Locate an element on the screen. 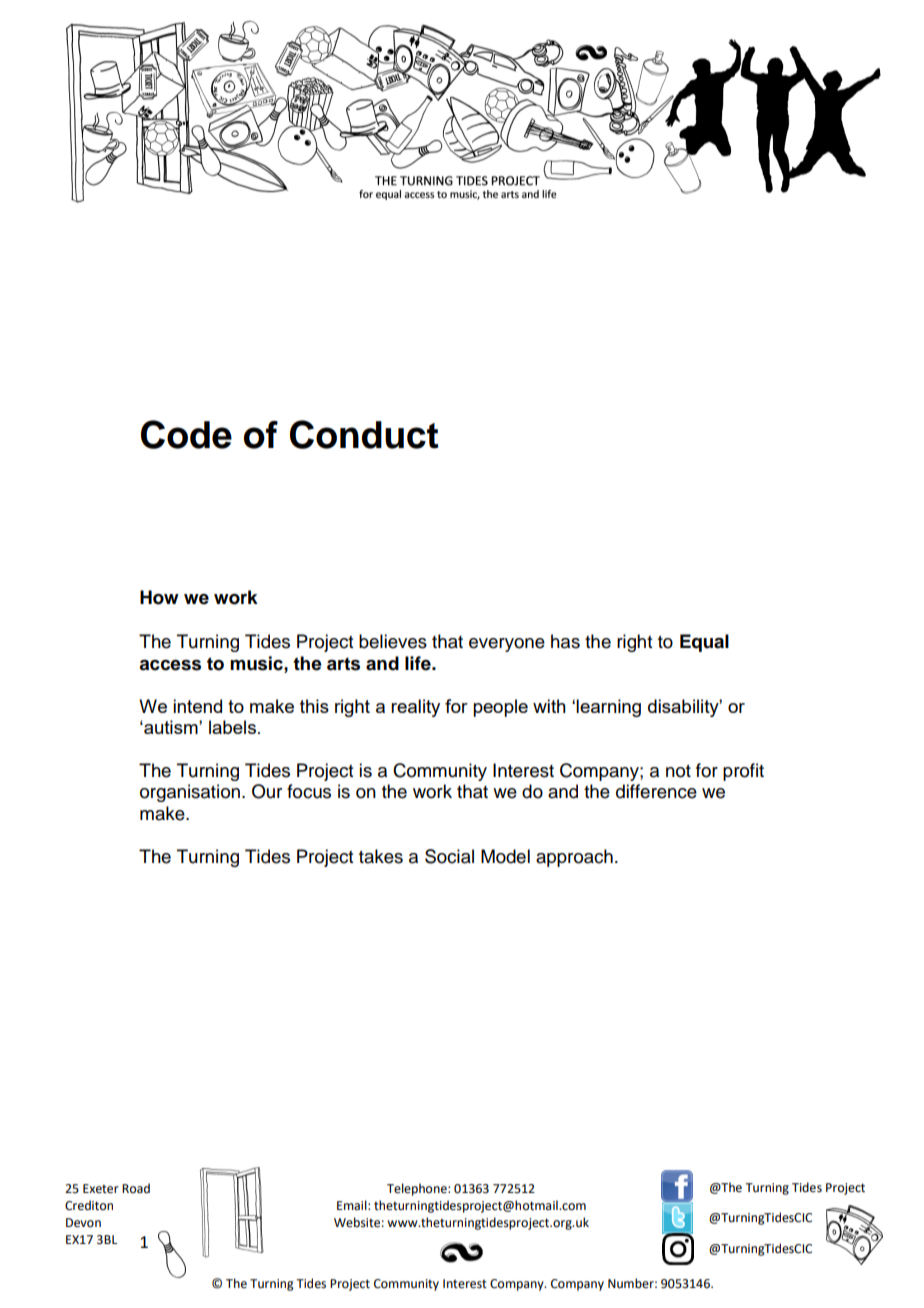  approach is located at coordinates (574, 858).
